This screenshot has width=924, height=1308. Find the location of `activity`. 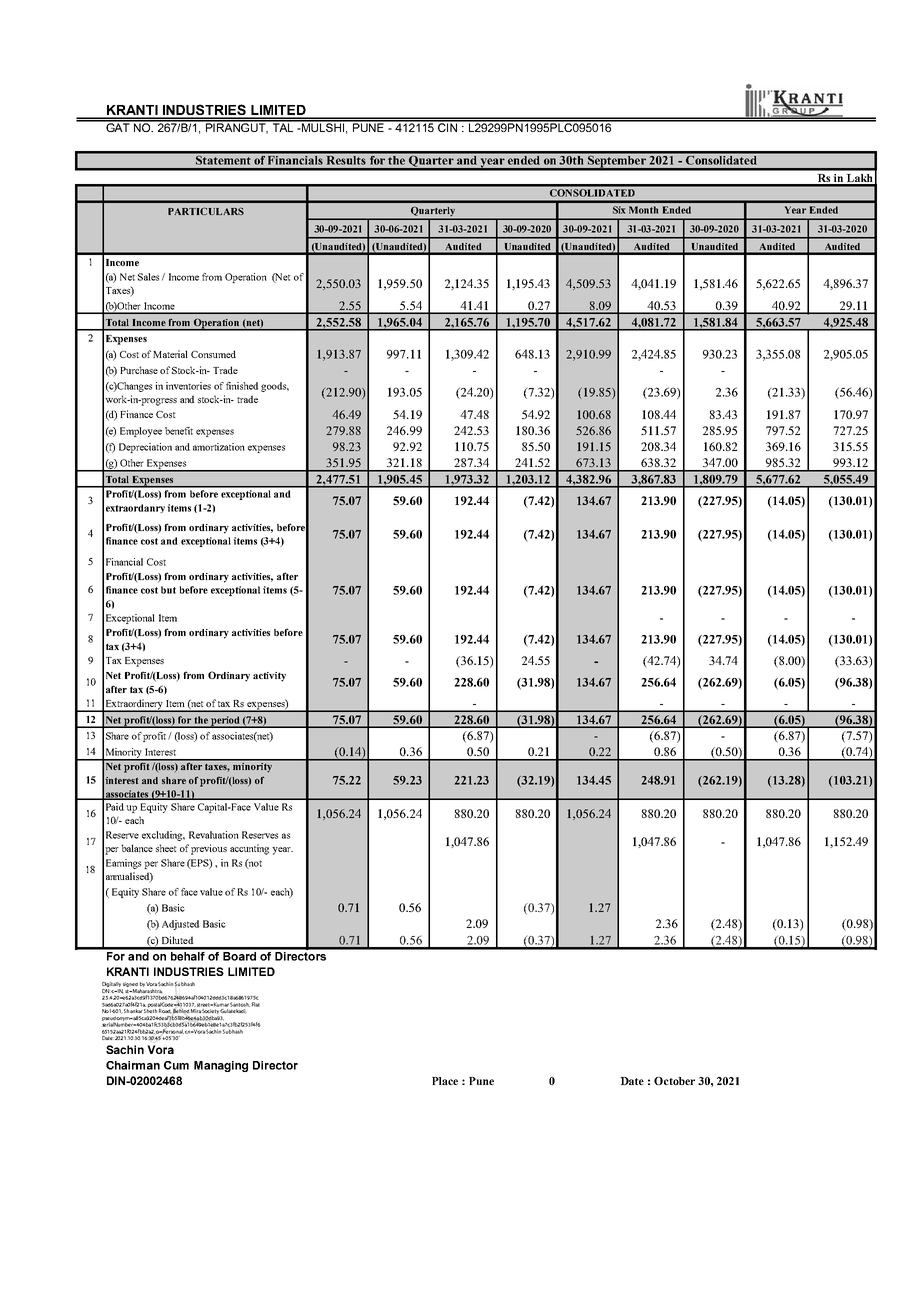

activity is located at coordinates (269, 677).
